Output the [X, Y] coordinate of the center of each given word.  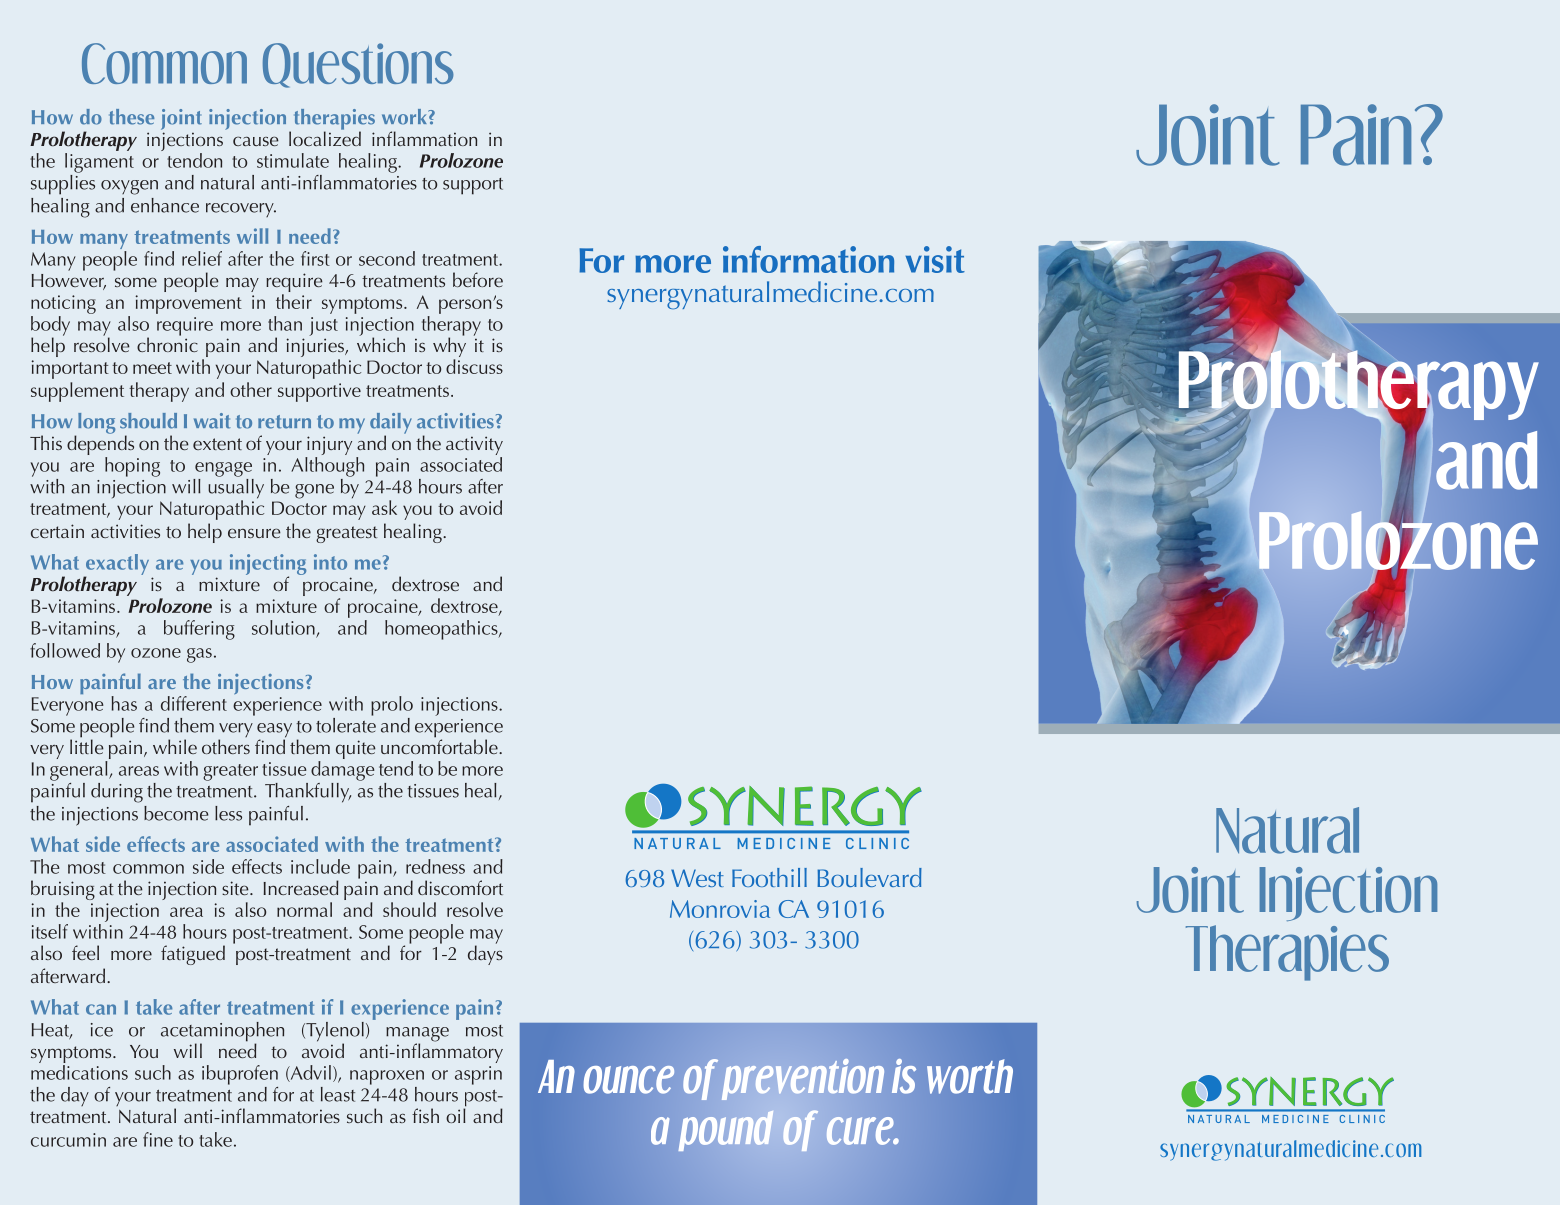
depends [100, 444]
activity [474, 445]
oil [456, 1114]
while [175, 746]
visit [935, 259]
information [808, 259]
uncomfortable [440, 745]
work [405, 117]
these [131, 117]
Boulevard [869, 877]
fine [158, 1139]
